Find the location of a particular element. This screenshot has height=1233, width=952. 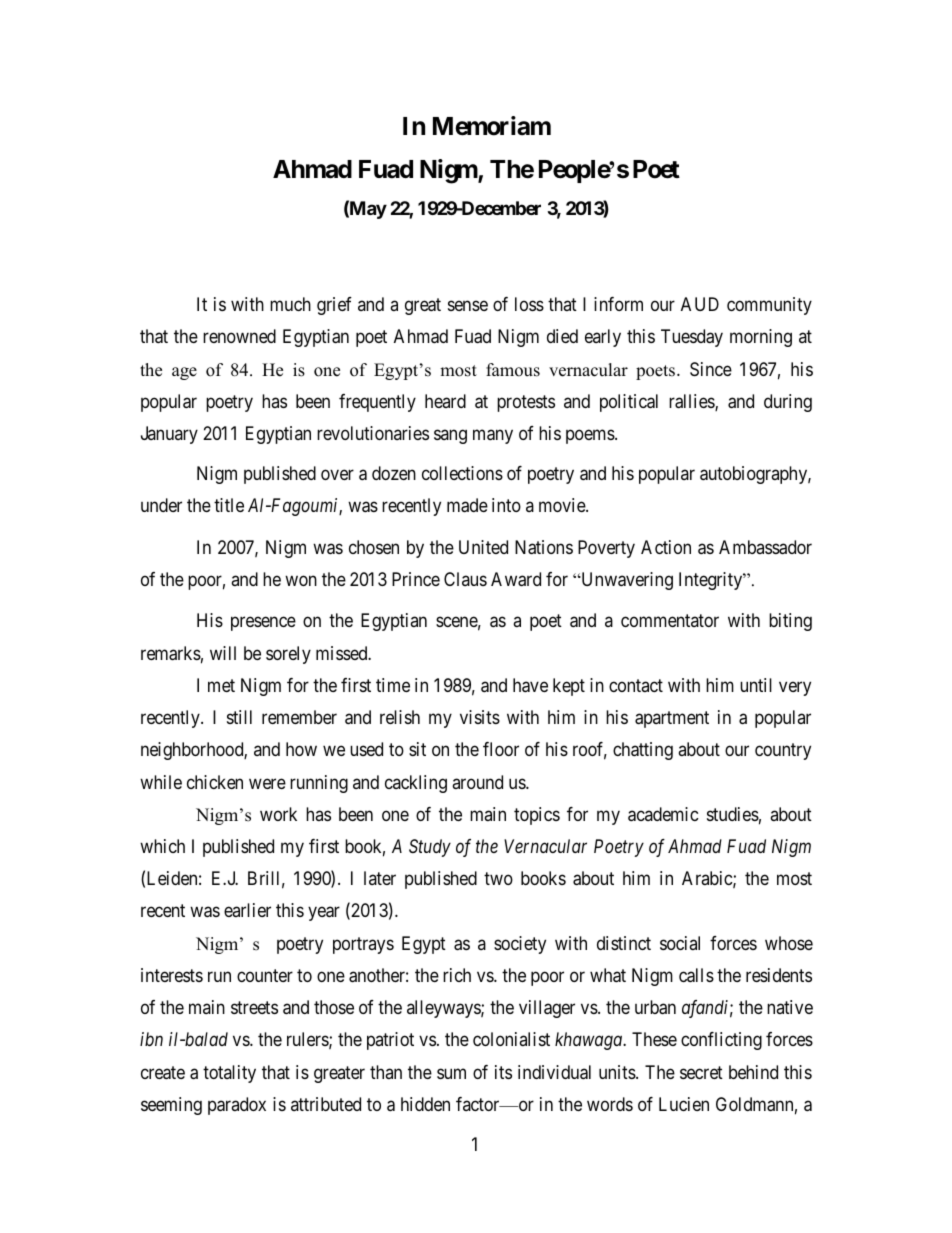

commentator is located at coordinates (670, 621).
